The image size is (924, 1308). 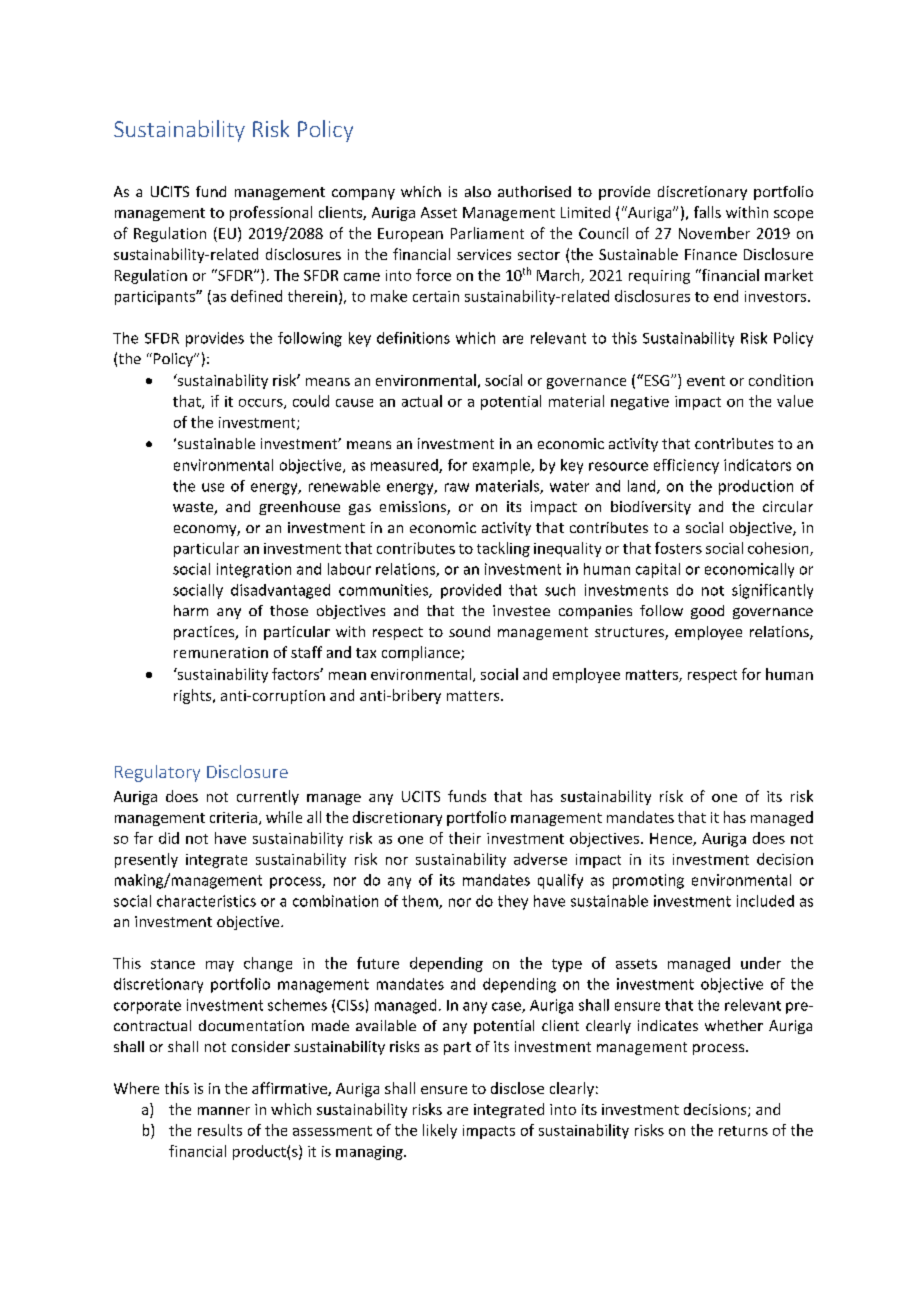 What do you see at coordinates (206, 901) in the screenshot?
I see `characteristics` at bounding box center [206, 901].
